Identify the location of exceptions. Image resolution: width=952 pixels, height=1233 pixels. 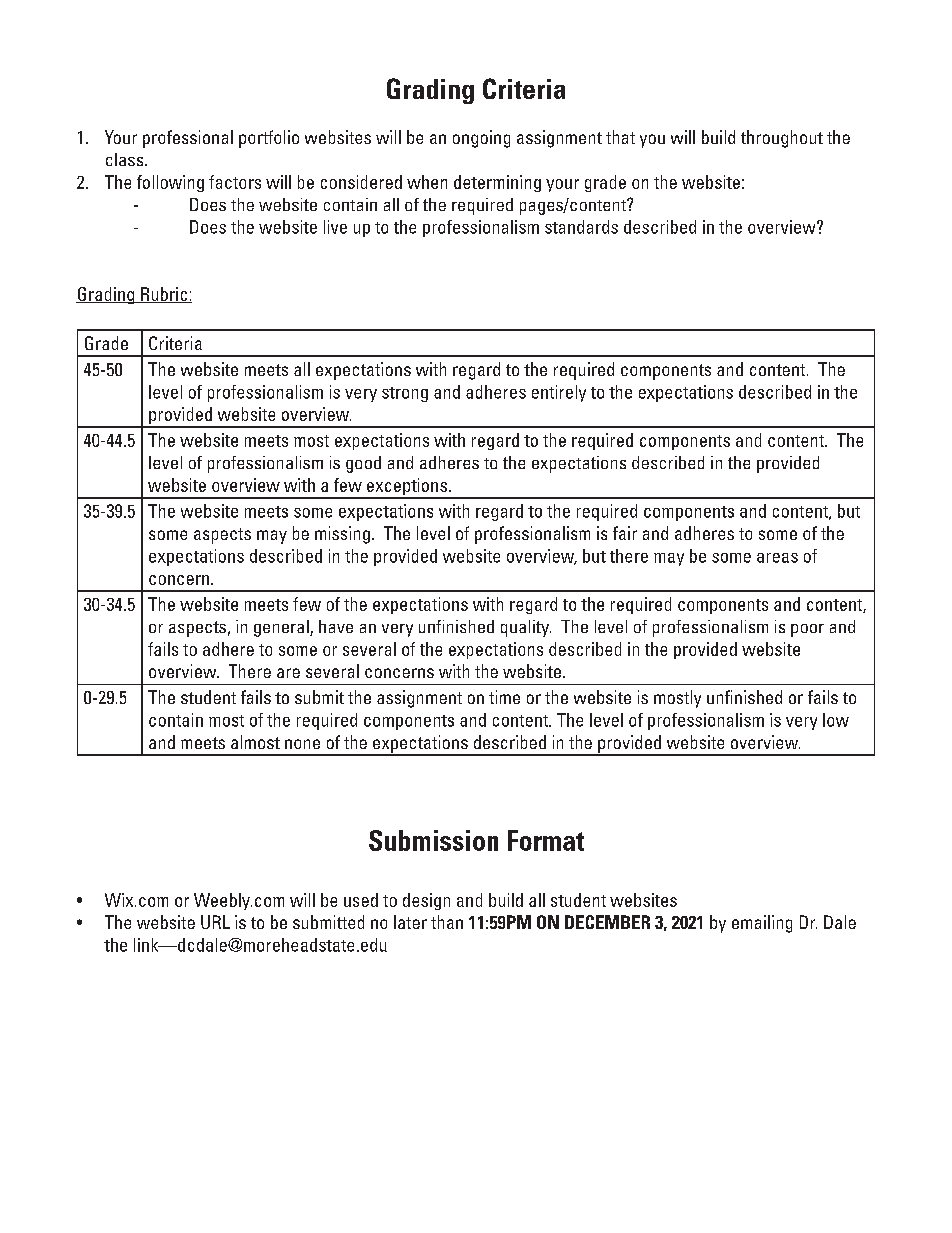
(407, 488).
